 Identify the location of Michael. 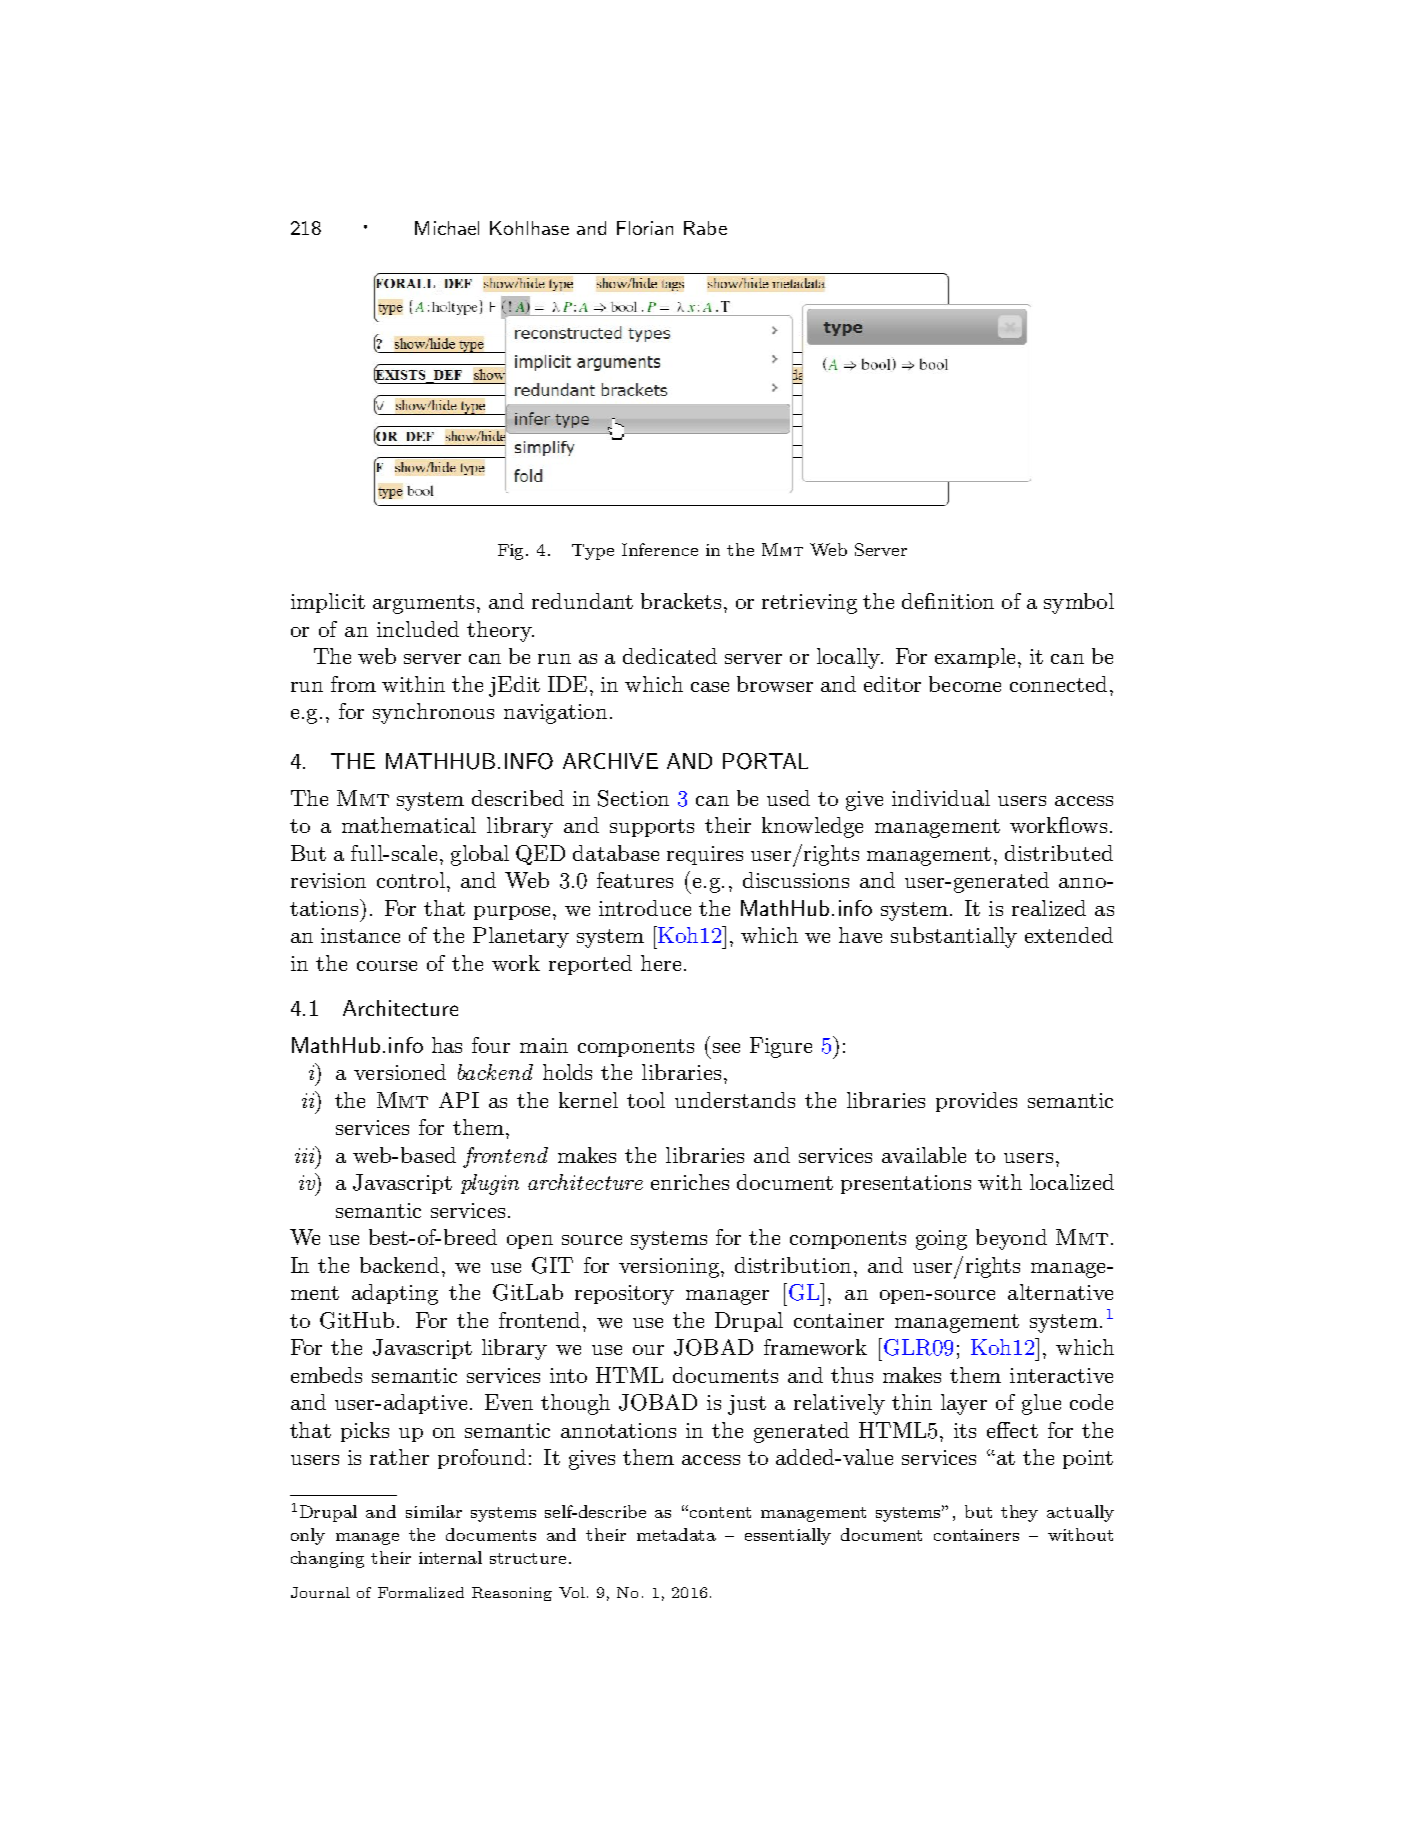
(447, 228).
